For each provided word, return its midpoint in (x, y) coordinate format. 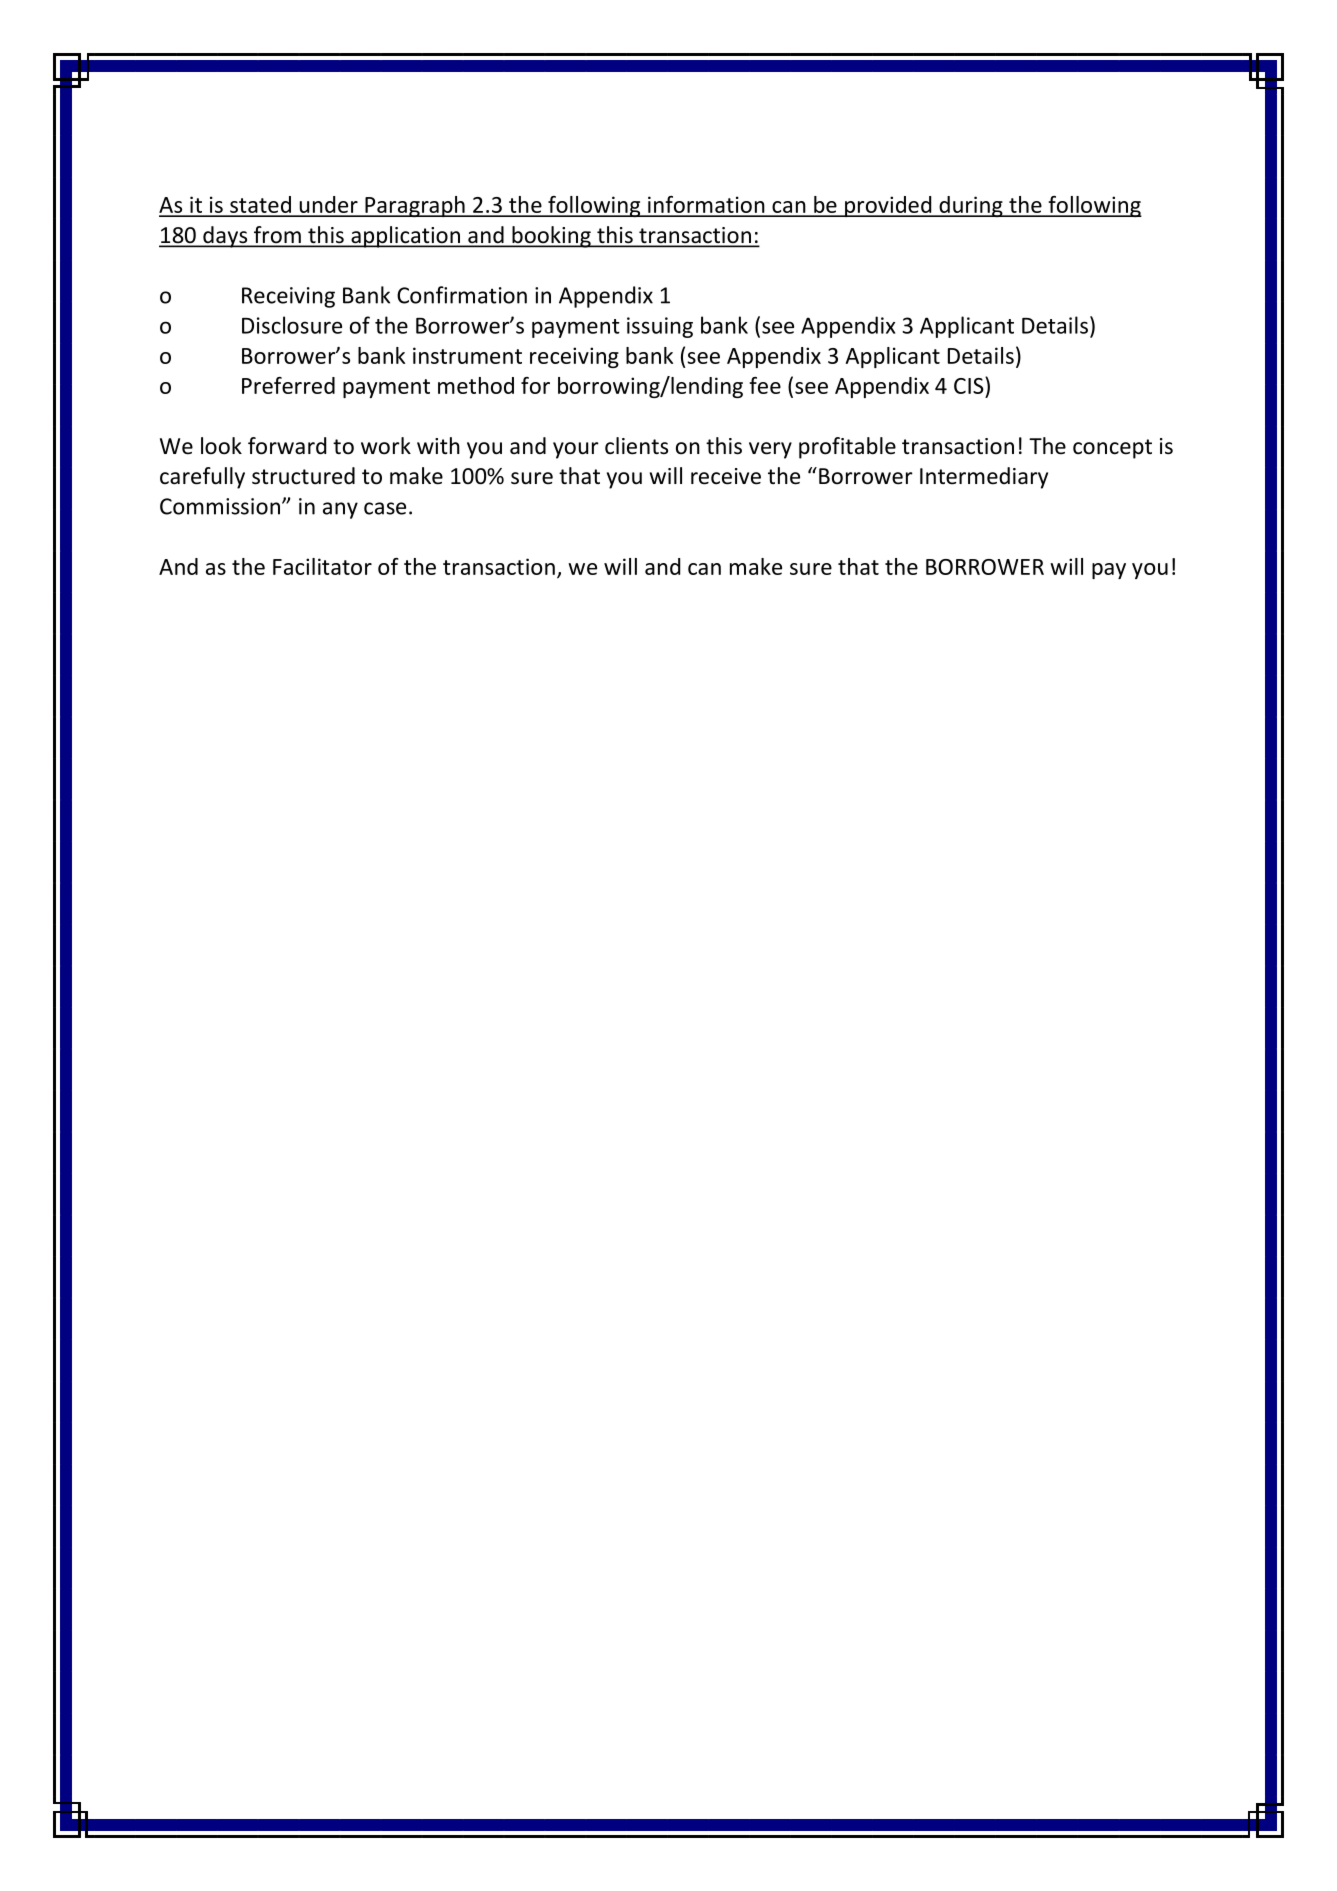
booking (551, 237)
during (971, 206)
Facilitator (322, 566)
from (277, 236)
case (385, 508)
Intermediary (984, 478)
